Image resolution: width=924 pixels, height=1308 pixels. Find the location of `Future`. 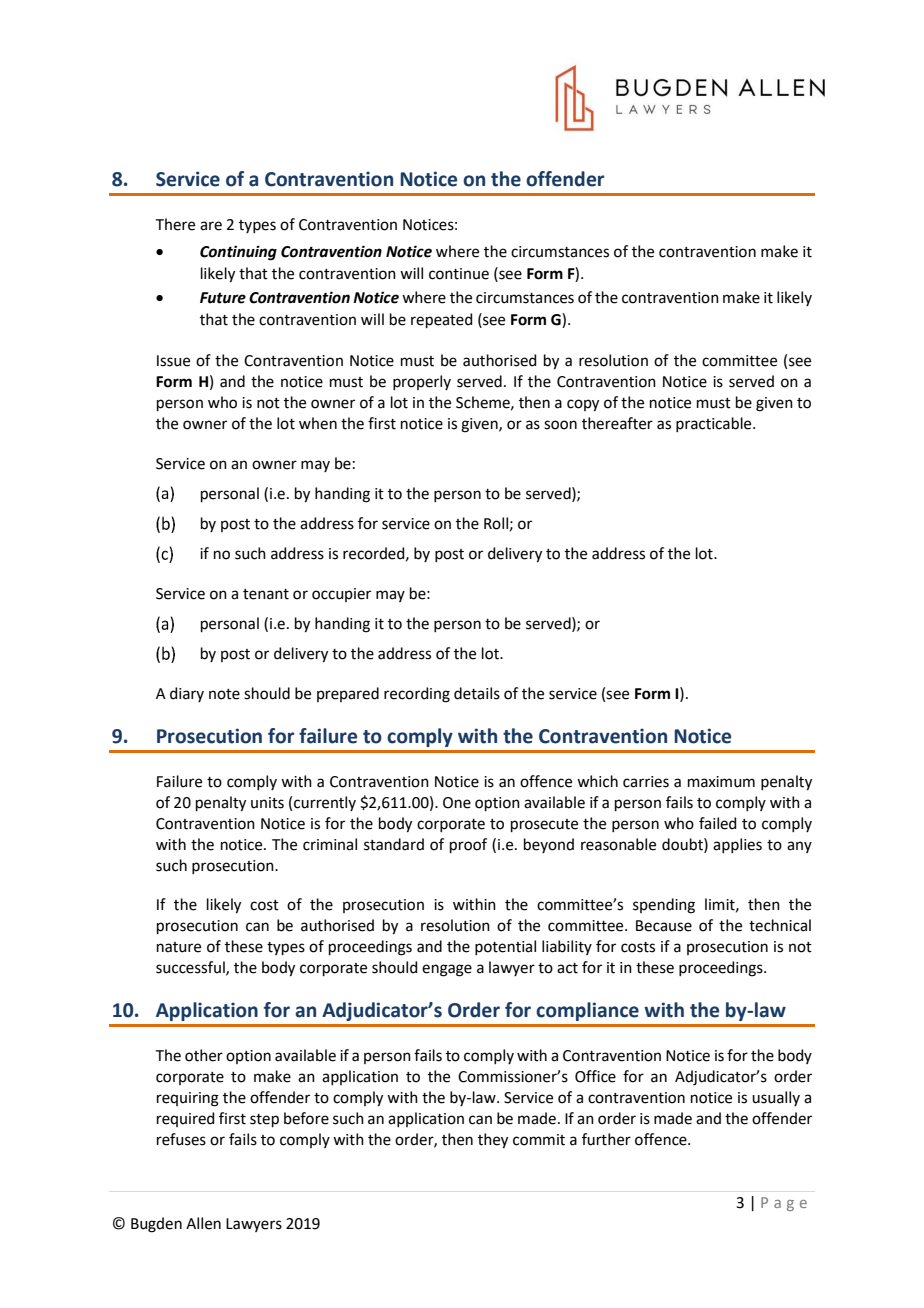

Future is located at coordinates (223, 298).
